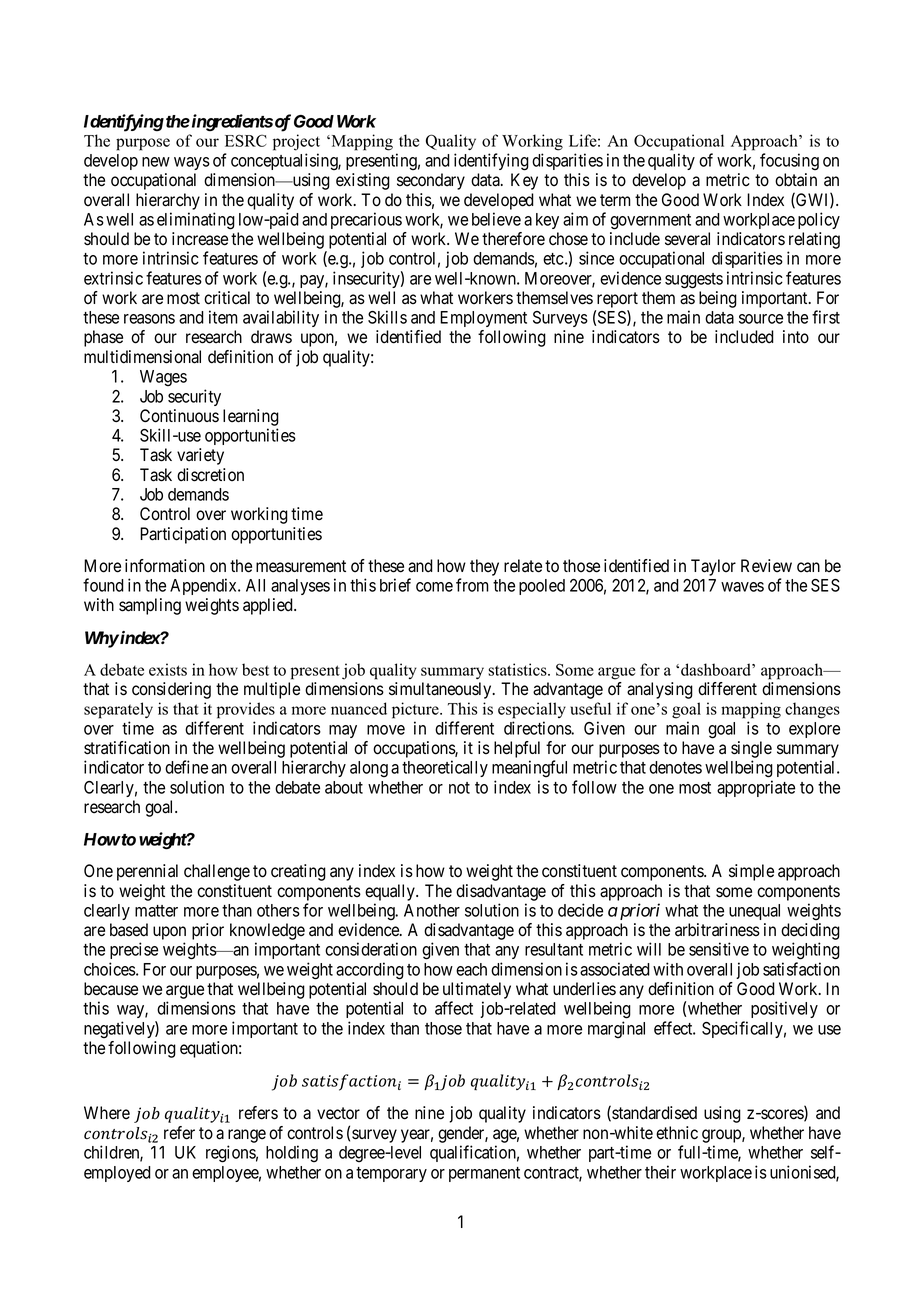  Describe the element at coordinates (677, 1133) in the screenshot. I see `ethnic` at that location.
